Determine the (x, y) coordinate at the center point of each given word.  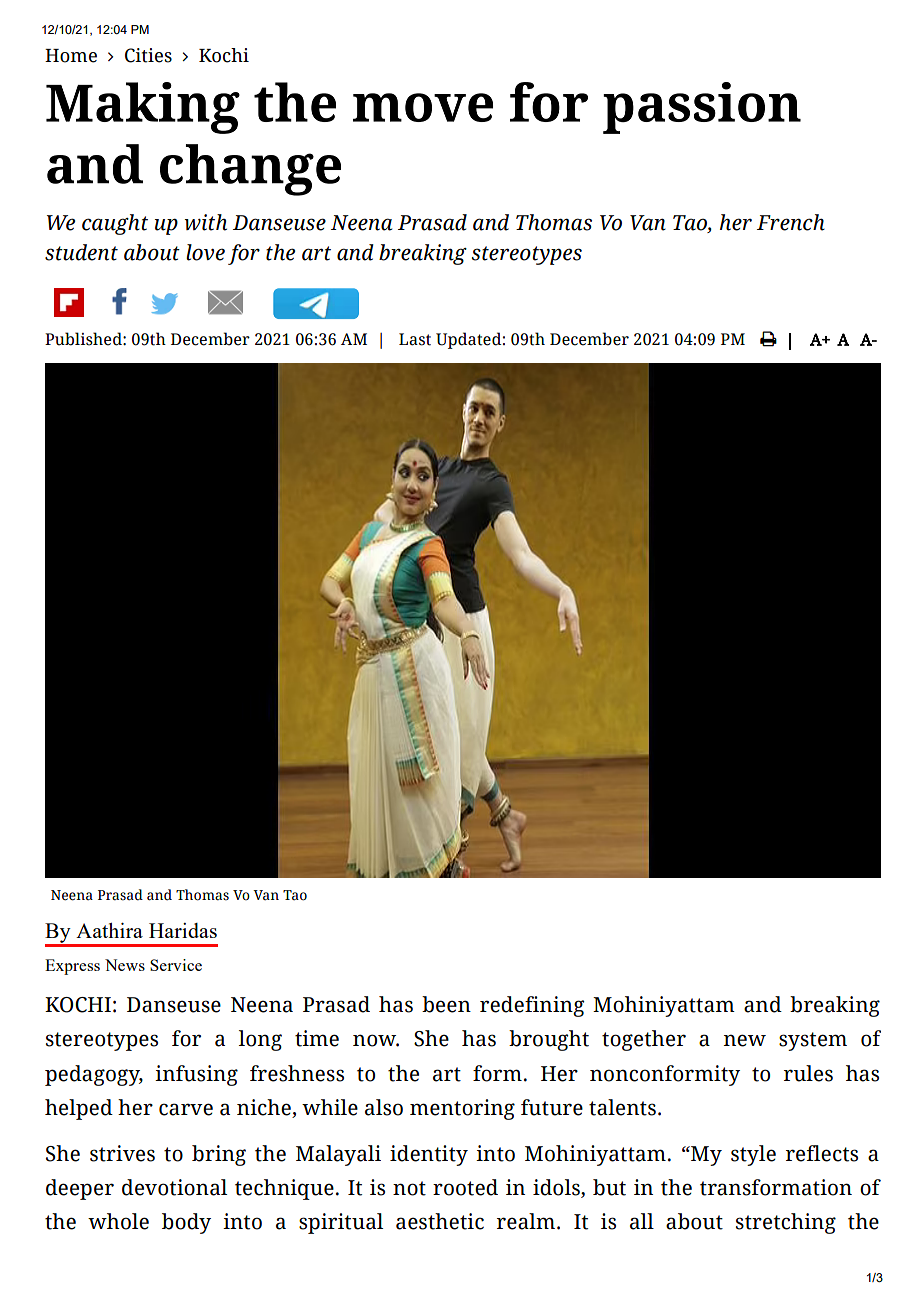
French (791, 222)
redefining (532, 1006)
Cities (148, 55)
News (125, 965)
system (813, 1041)
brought (549, 1040)
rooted (465, 1187)
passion (702, 108)
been (446, 1004)
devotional (174, 1187)
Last (415, 339)
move (423, 107)
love (205, 252)
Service (176, 965)
